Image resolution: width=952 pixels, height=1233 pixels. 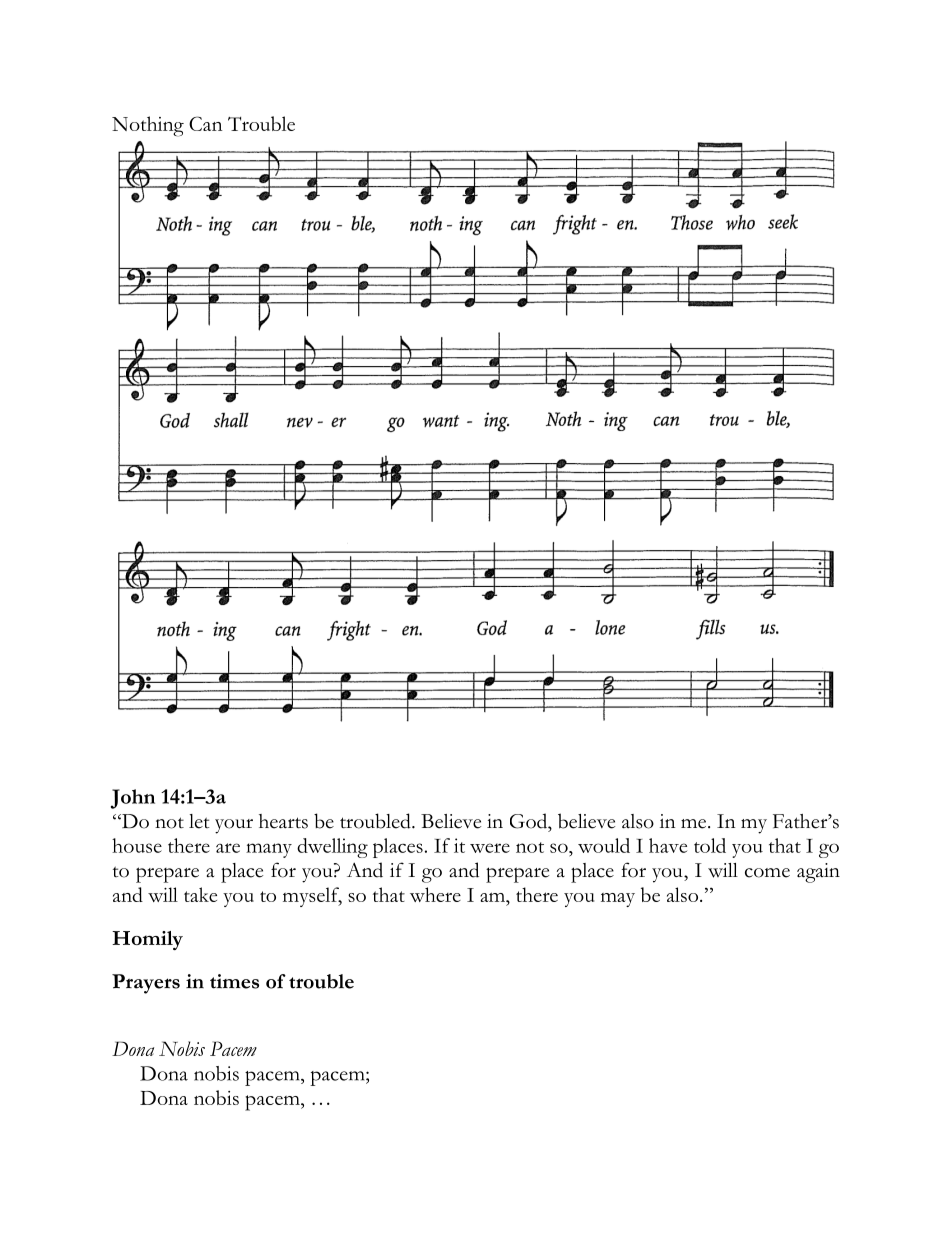 I want to click on John, so click(x=133, y=799).
